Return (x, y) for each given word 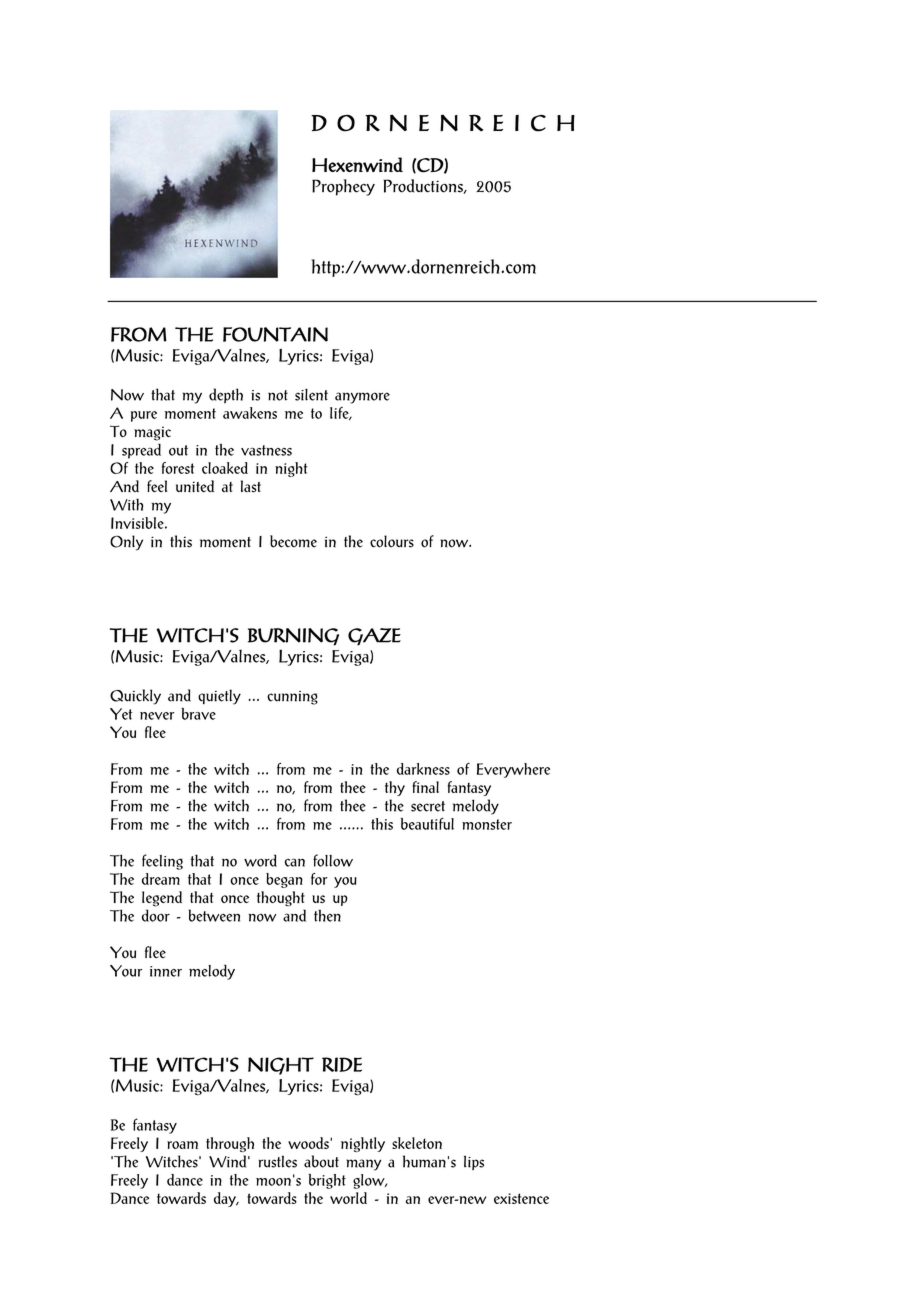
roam (182, 1145)
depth (226, 395)
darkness (423, 769)
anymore (362, 398)
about (321, 1161)
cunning (292, 698)
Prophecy (343, 187)
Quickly (135, 697)
